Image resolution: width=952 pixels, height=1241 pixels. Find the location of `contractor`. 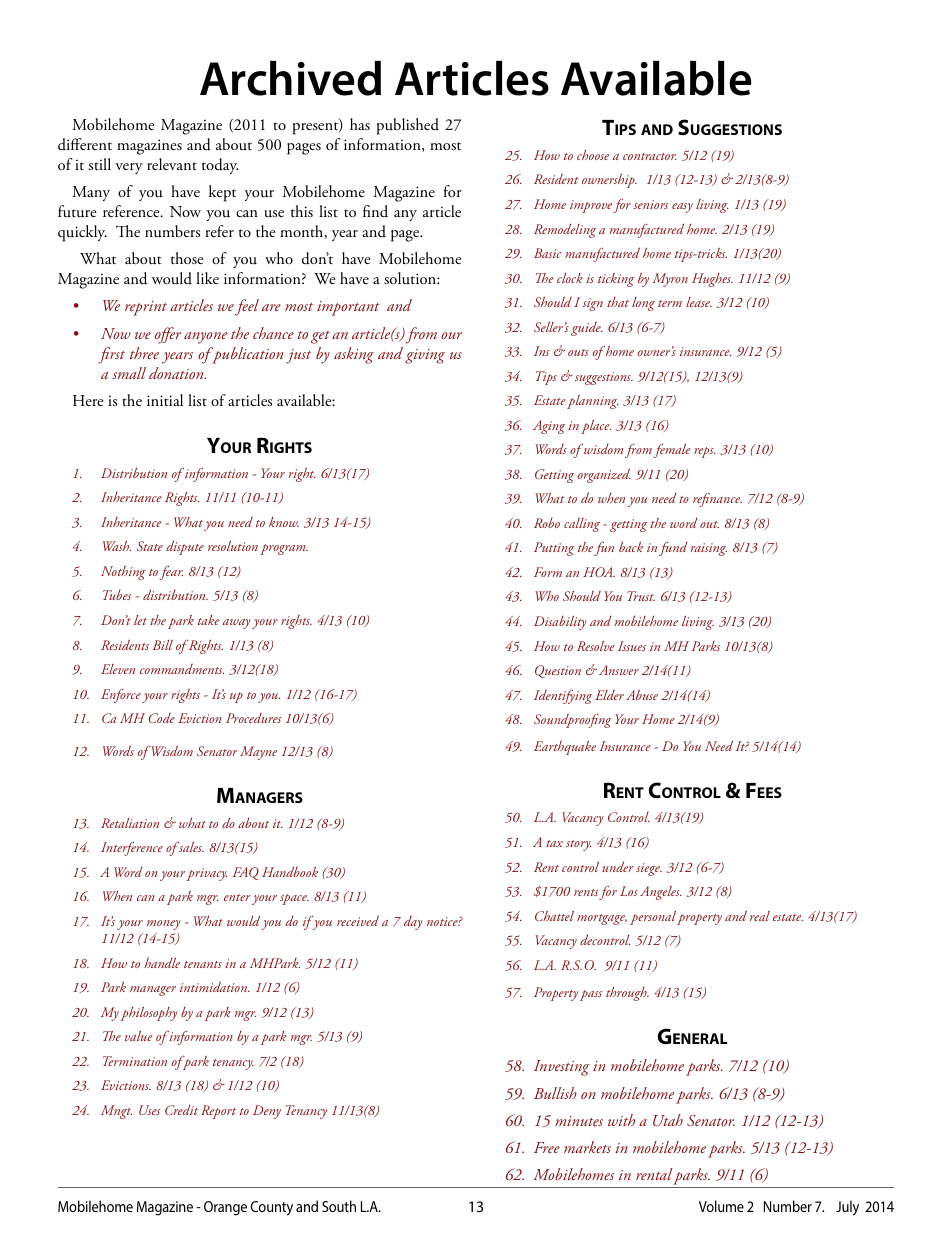

contractor is located at coordinates (650, 156).
